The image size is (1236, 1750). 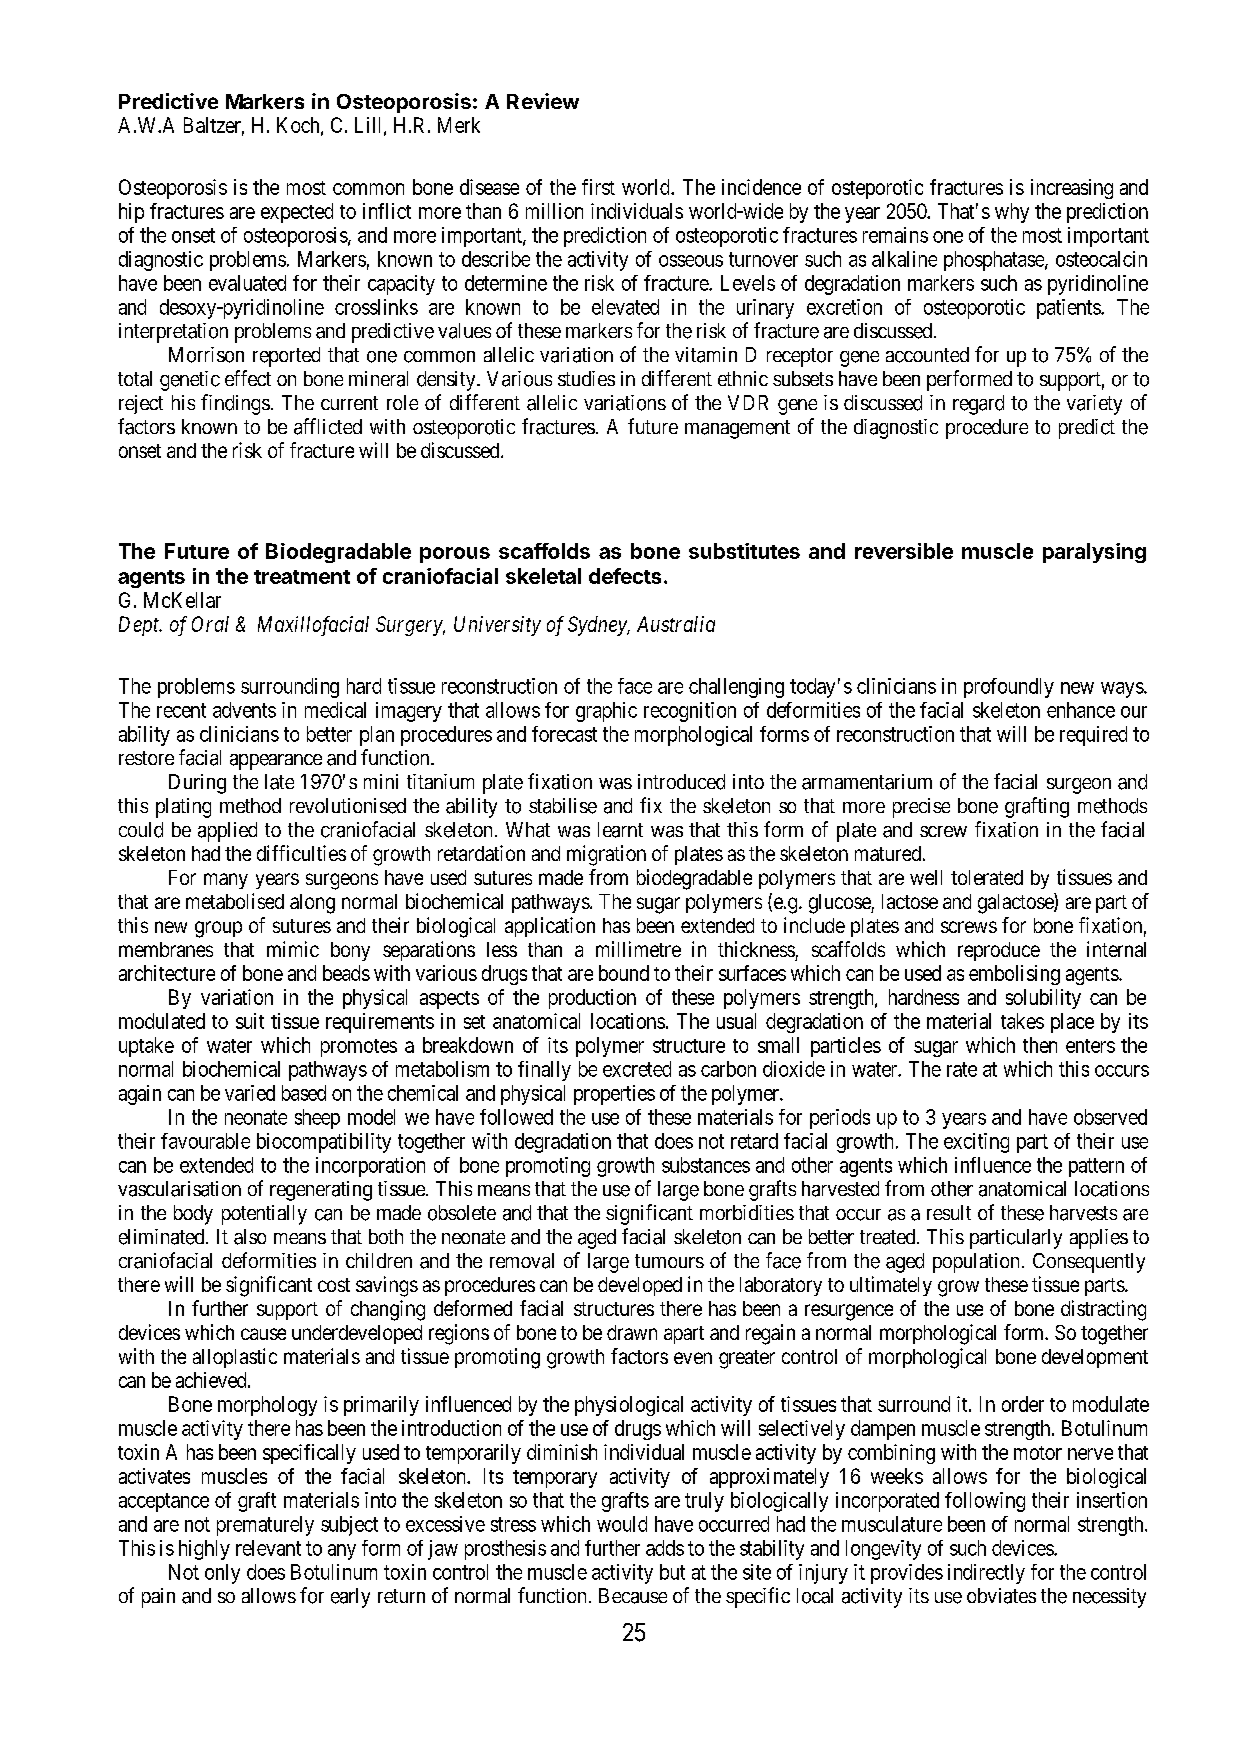 What do you see at coordinates (598, 187) in the screenshot?
I see `first` at bounding box center [598, 187].
